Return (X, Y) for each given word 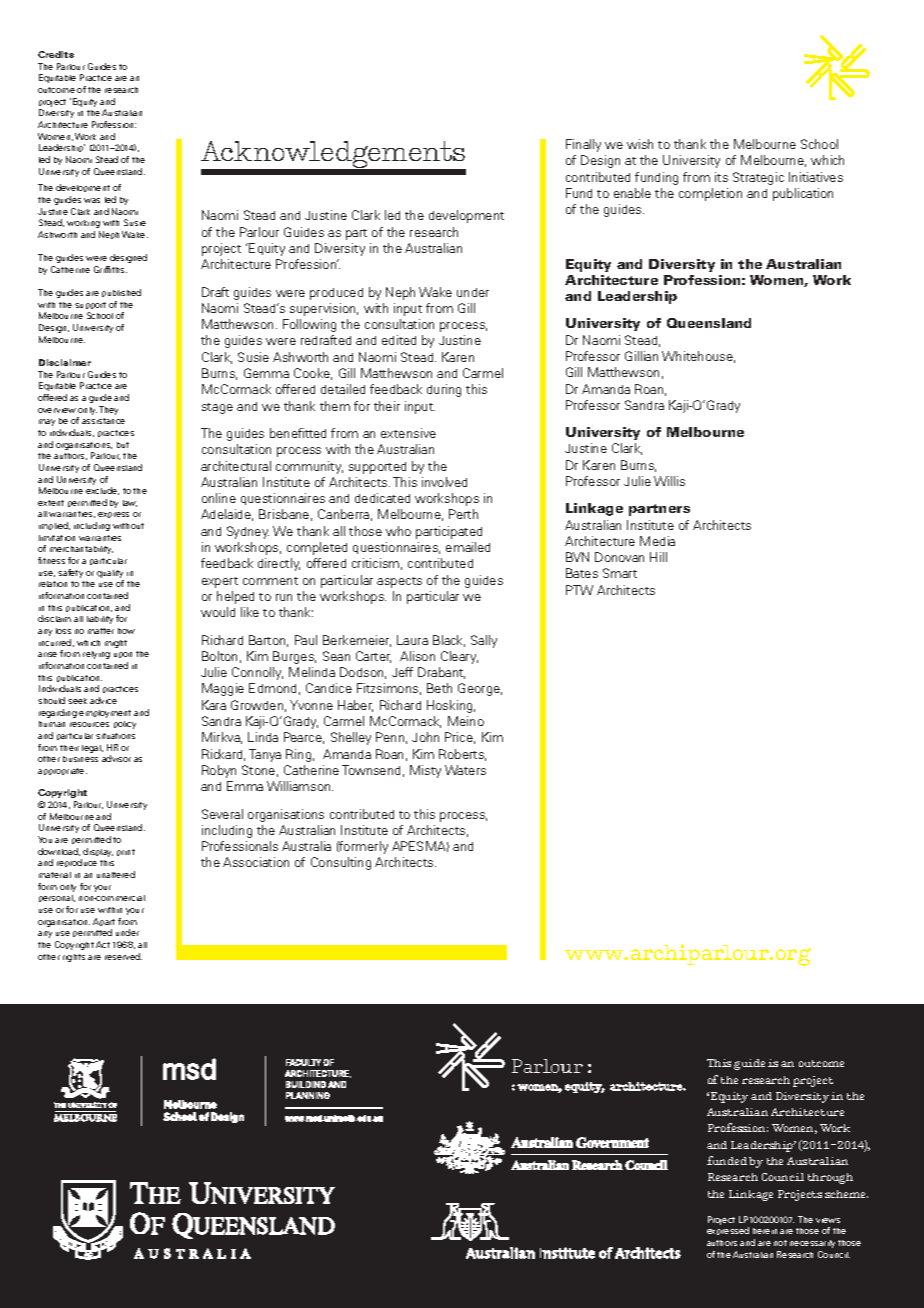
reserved (123, 956)
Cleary (459, 657)
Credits (56, 54)
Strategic (758, 178)
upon (123, 655)
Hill (658, 557)
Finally (583, 145)
